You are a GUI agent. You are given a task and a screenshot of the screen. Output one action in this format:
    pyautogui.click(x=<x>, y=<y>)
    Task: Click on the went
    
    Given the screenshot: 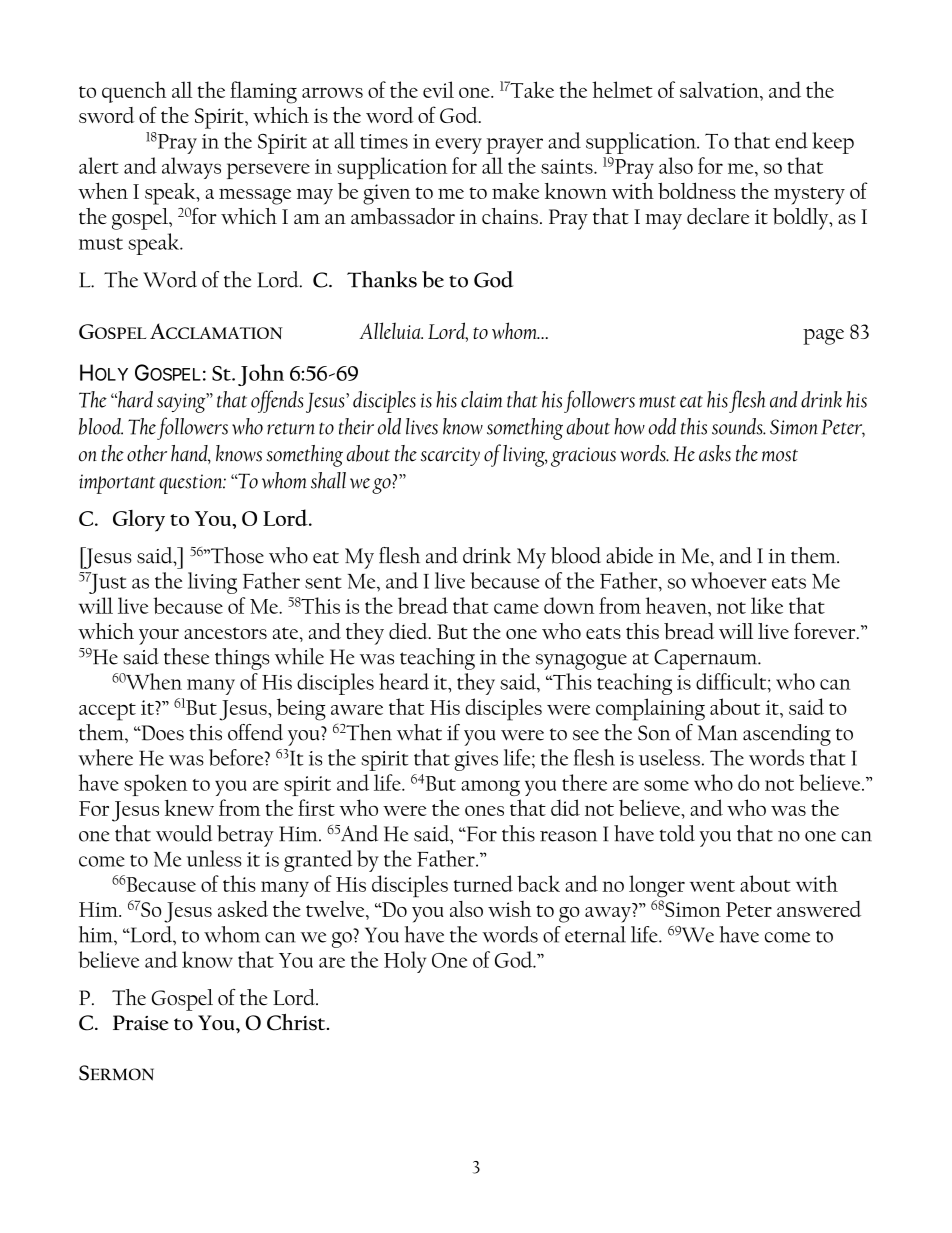 What is the action you would take?
    pyautogui.click(x=712, y=886)
